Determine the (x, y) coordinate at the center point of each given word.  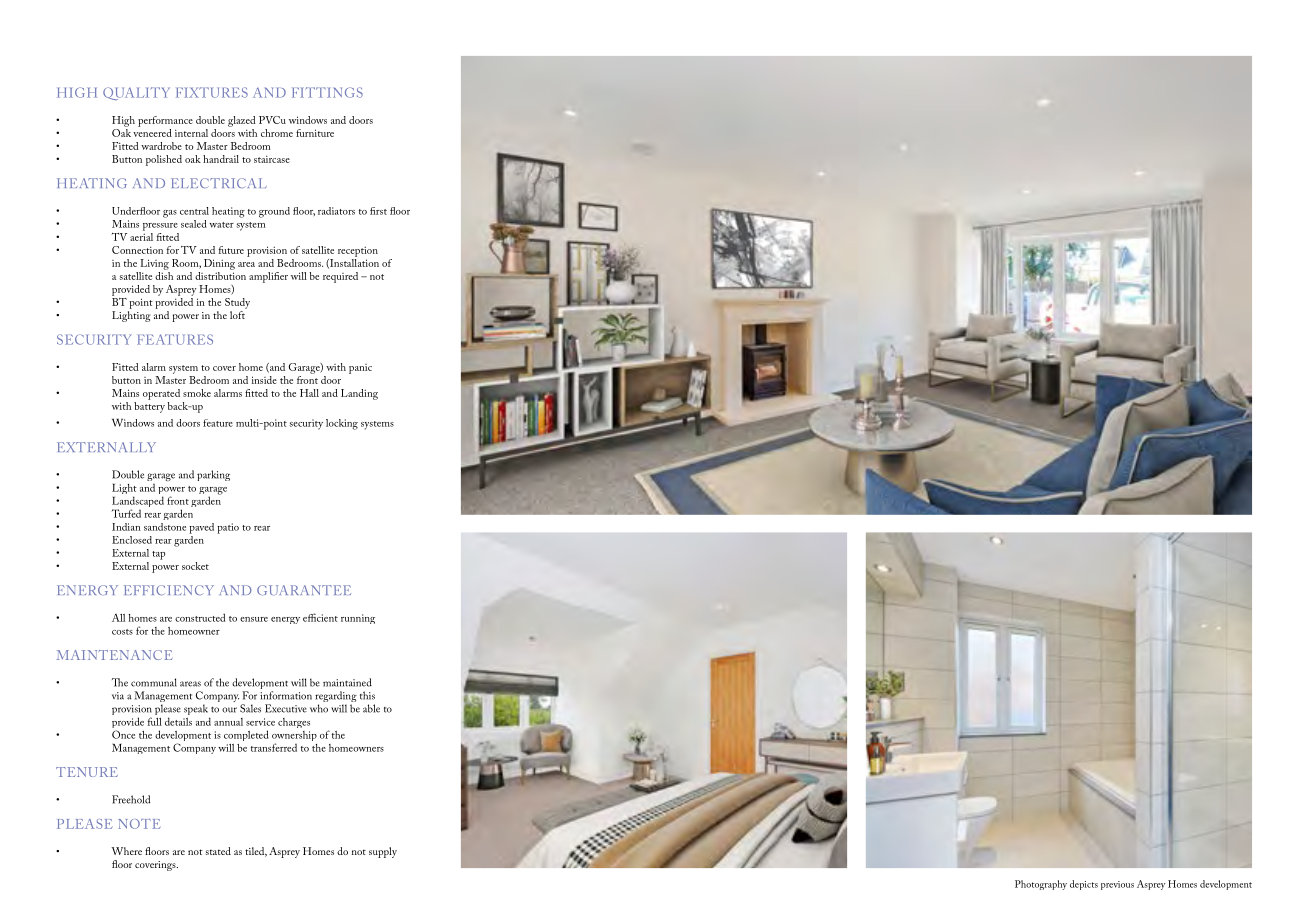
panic (360, 369)
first (378, 211)
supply (383, 852)
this (367, 695)
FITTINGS (327, 92)
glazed (242, 121)
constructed (200, 617)
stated (218, 851)
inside (264, 380)
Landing (359, 394)
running (358, 619)
